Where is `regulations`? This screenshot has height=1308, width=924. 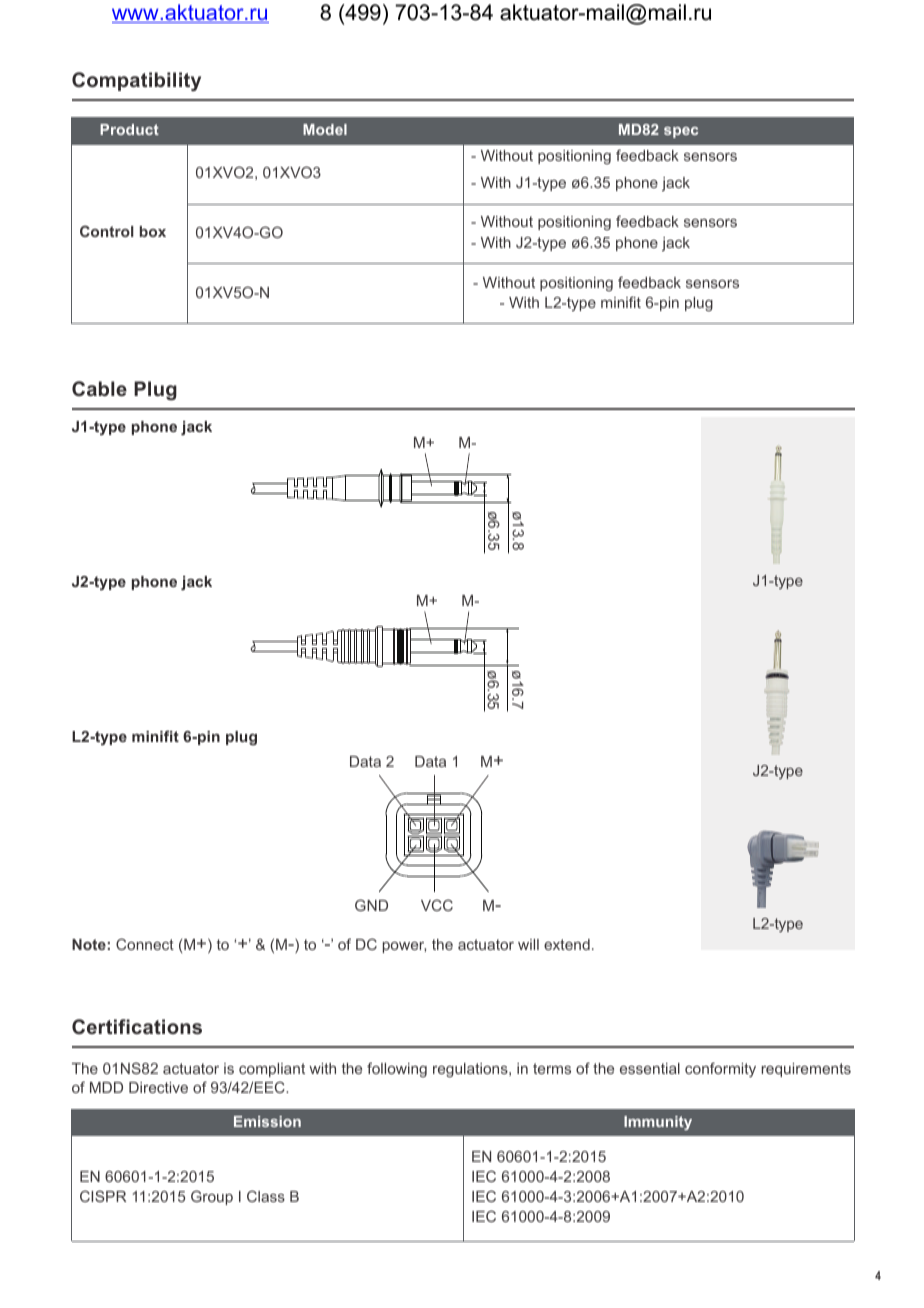
regulations is located at coordinates (471, 1070).
